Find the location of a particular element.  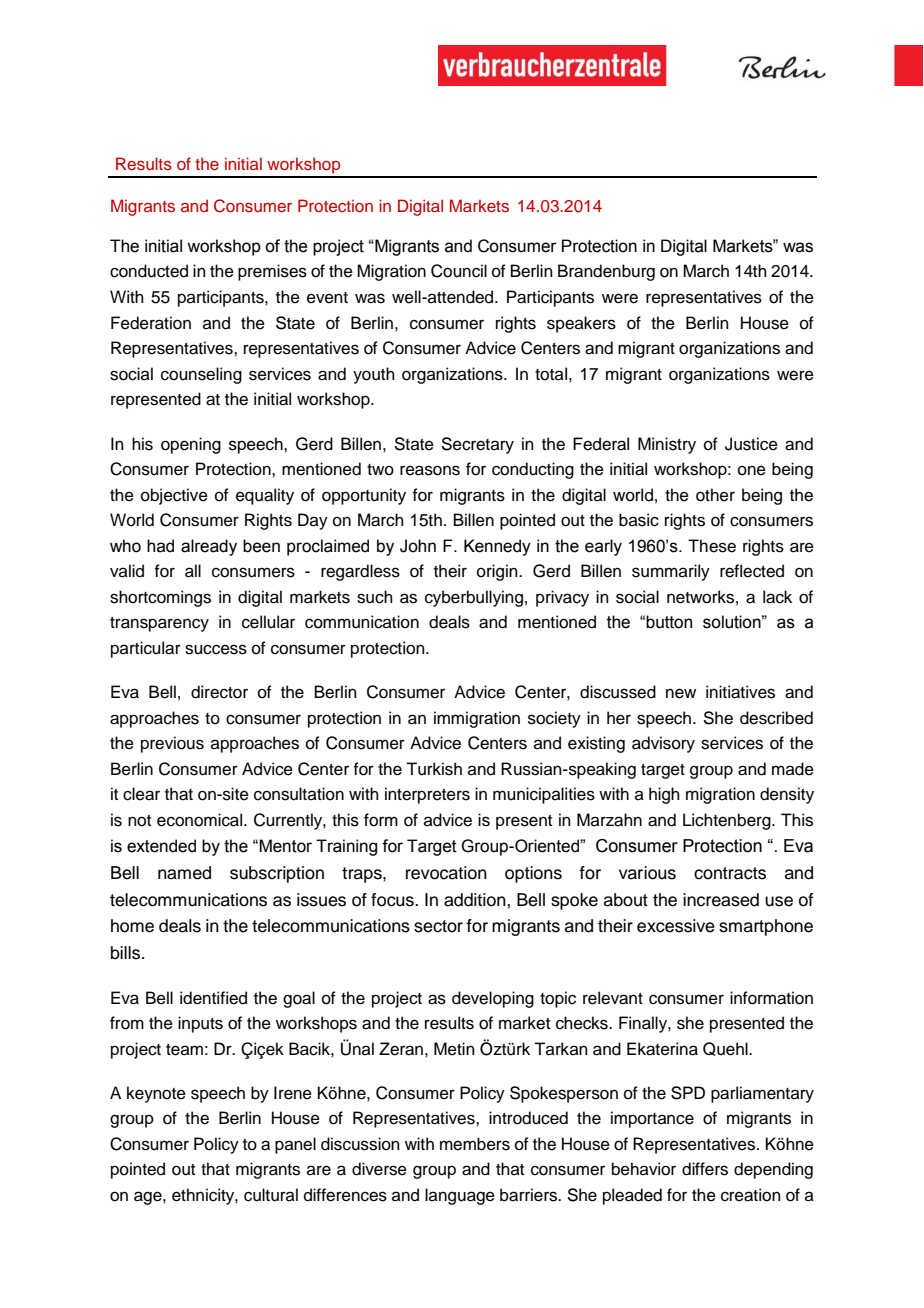

other is located at coordinates (715, 495).
